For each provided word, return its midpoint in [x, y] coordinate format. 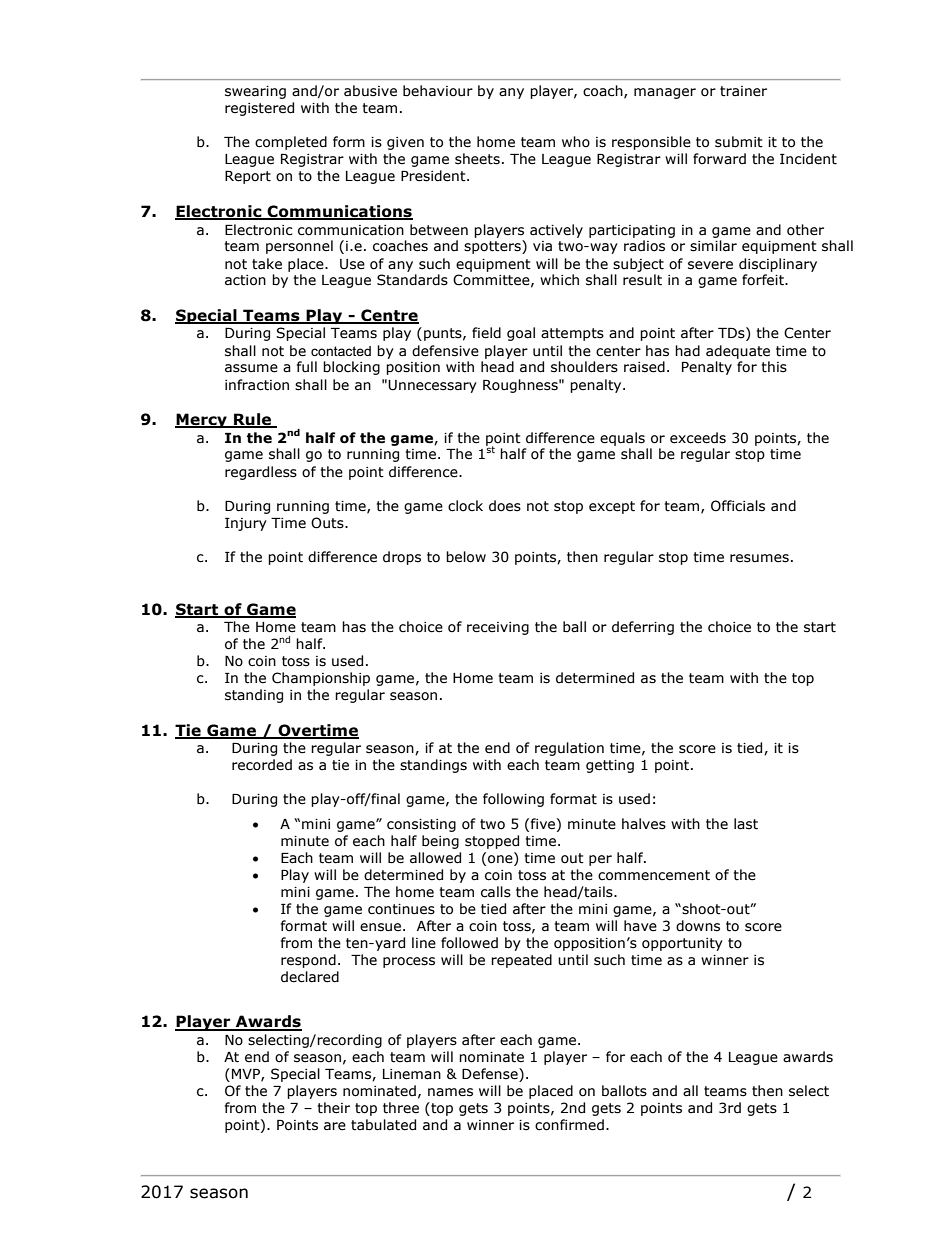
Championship [321, 679]
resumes [759, 558]
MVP [247, 1075]
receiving [498, 628]
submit [739, 142]
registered [259, 109]
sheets [477, 159]
